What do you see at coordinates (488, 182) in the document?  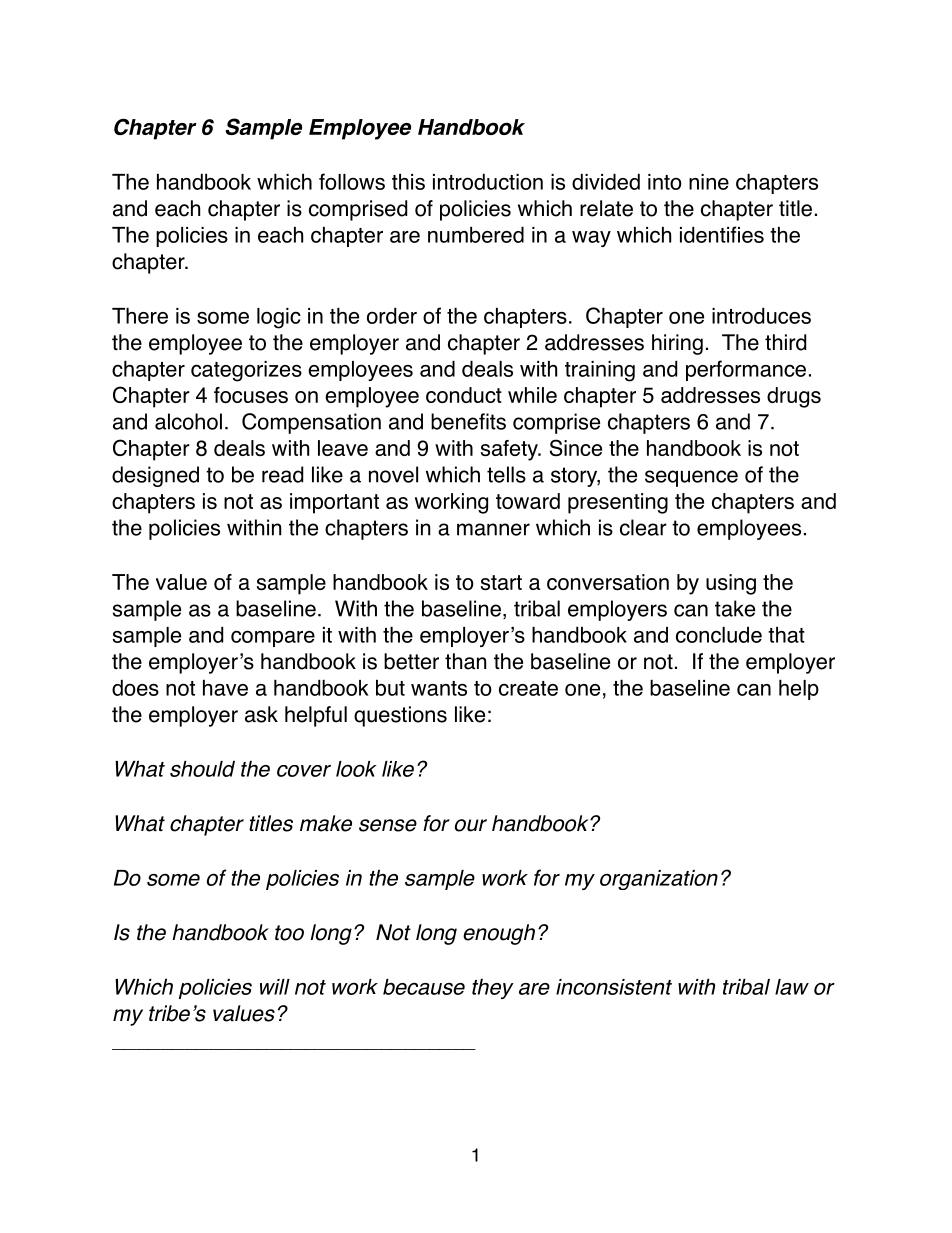 I see `introduction` at bounding box center [488, 182].
